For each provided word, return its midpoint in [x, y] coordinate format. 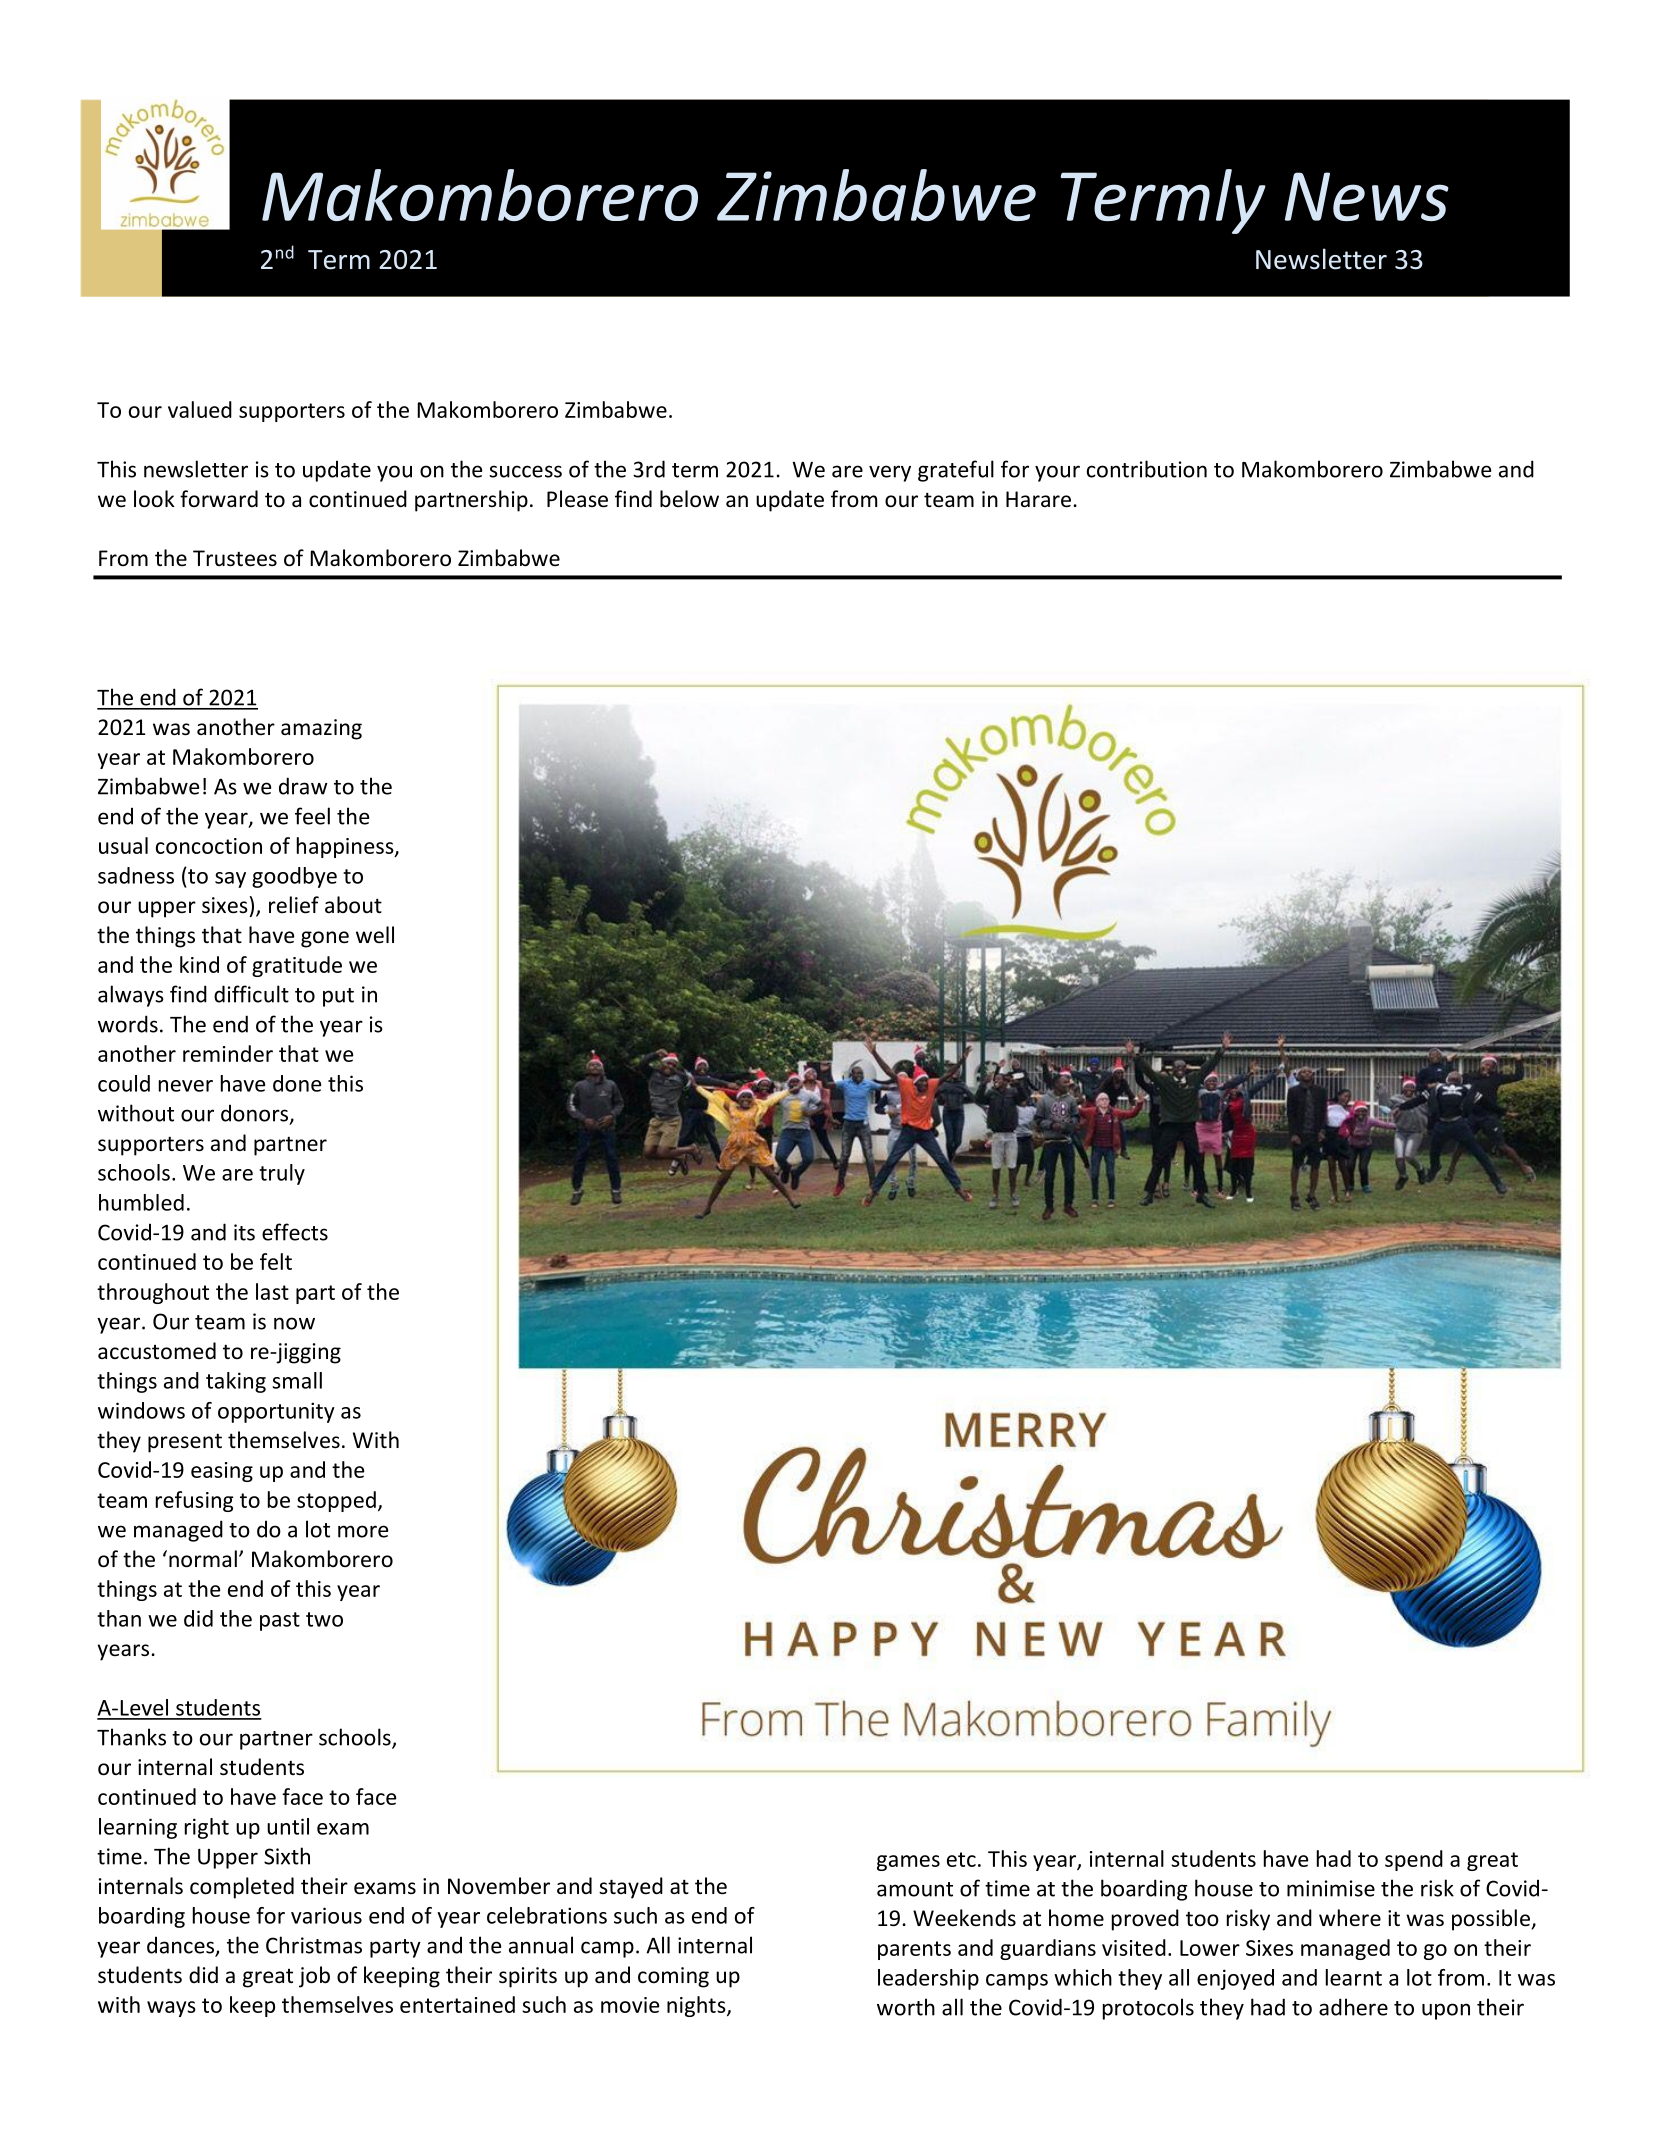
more [363, 1531]
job [314, 1977]
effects [295, 1232]
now [294, 1323]
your [1057, 473]
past [280, 1621]
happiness [346, 847]
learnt [1354, 1977]
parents [914, 1950]
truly [282, 1174]
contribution [1147, 469]
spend [1414, 1860]
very [890, 473]
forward [219, 498]
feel [312, 816]
